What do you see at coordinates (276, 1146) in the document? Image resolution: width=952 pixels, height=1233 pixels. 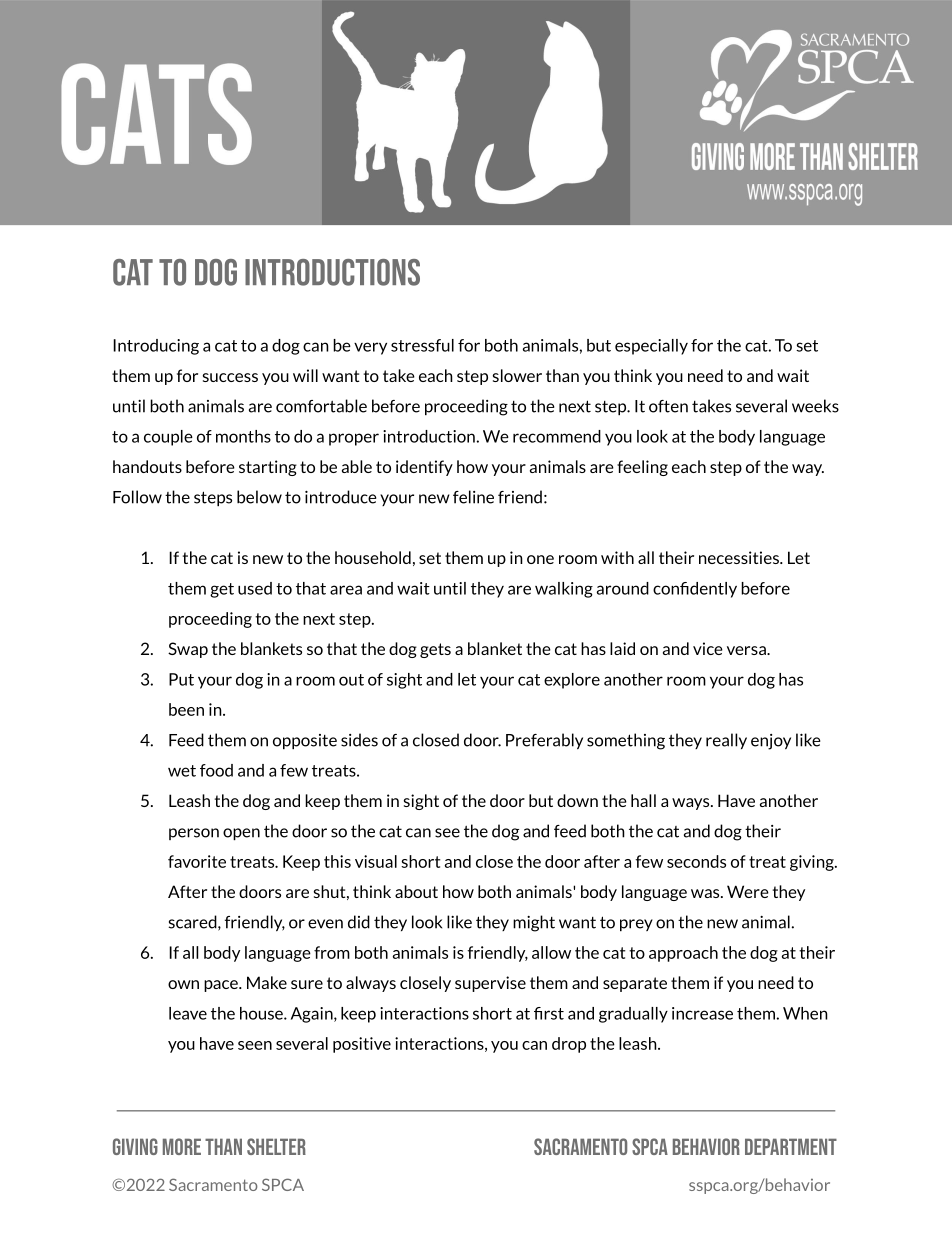 I see `SHELTER` at bounding box center [276, 1146].
